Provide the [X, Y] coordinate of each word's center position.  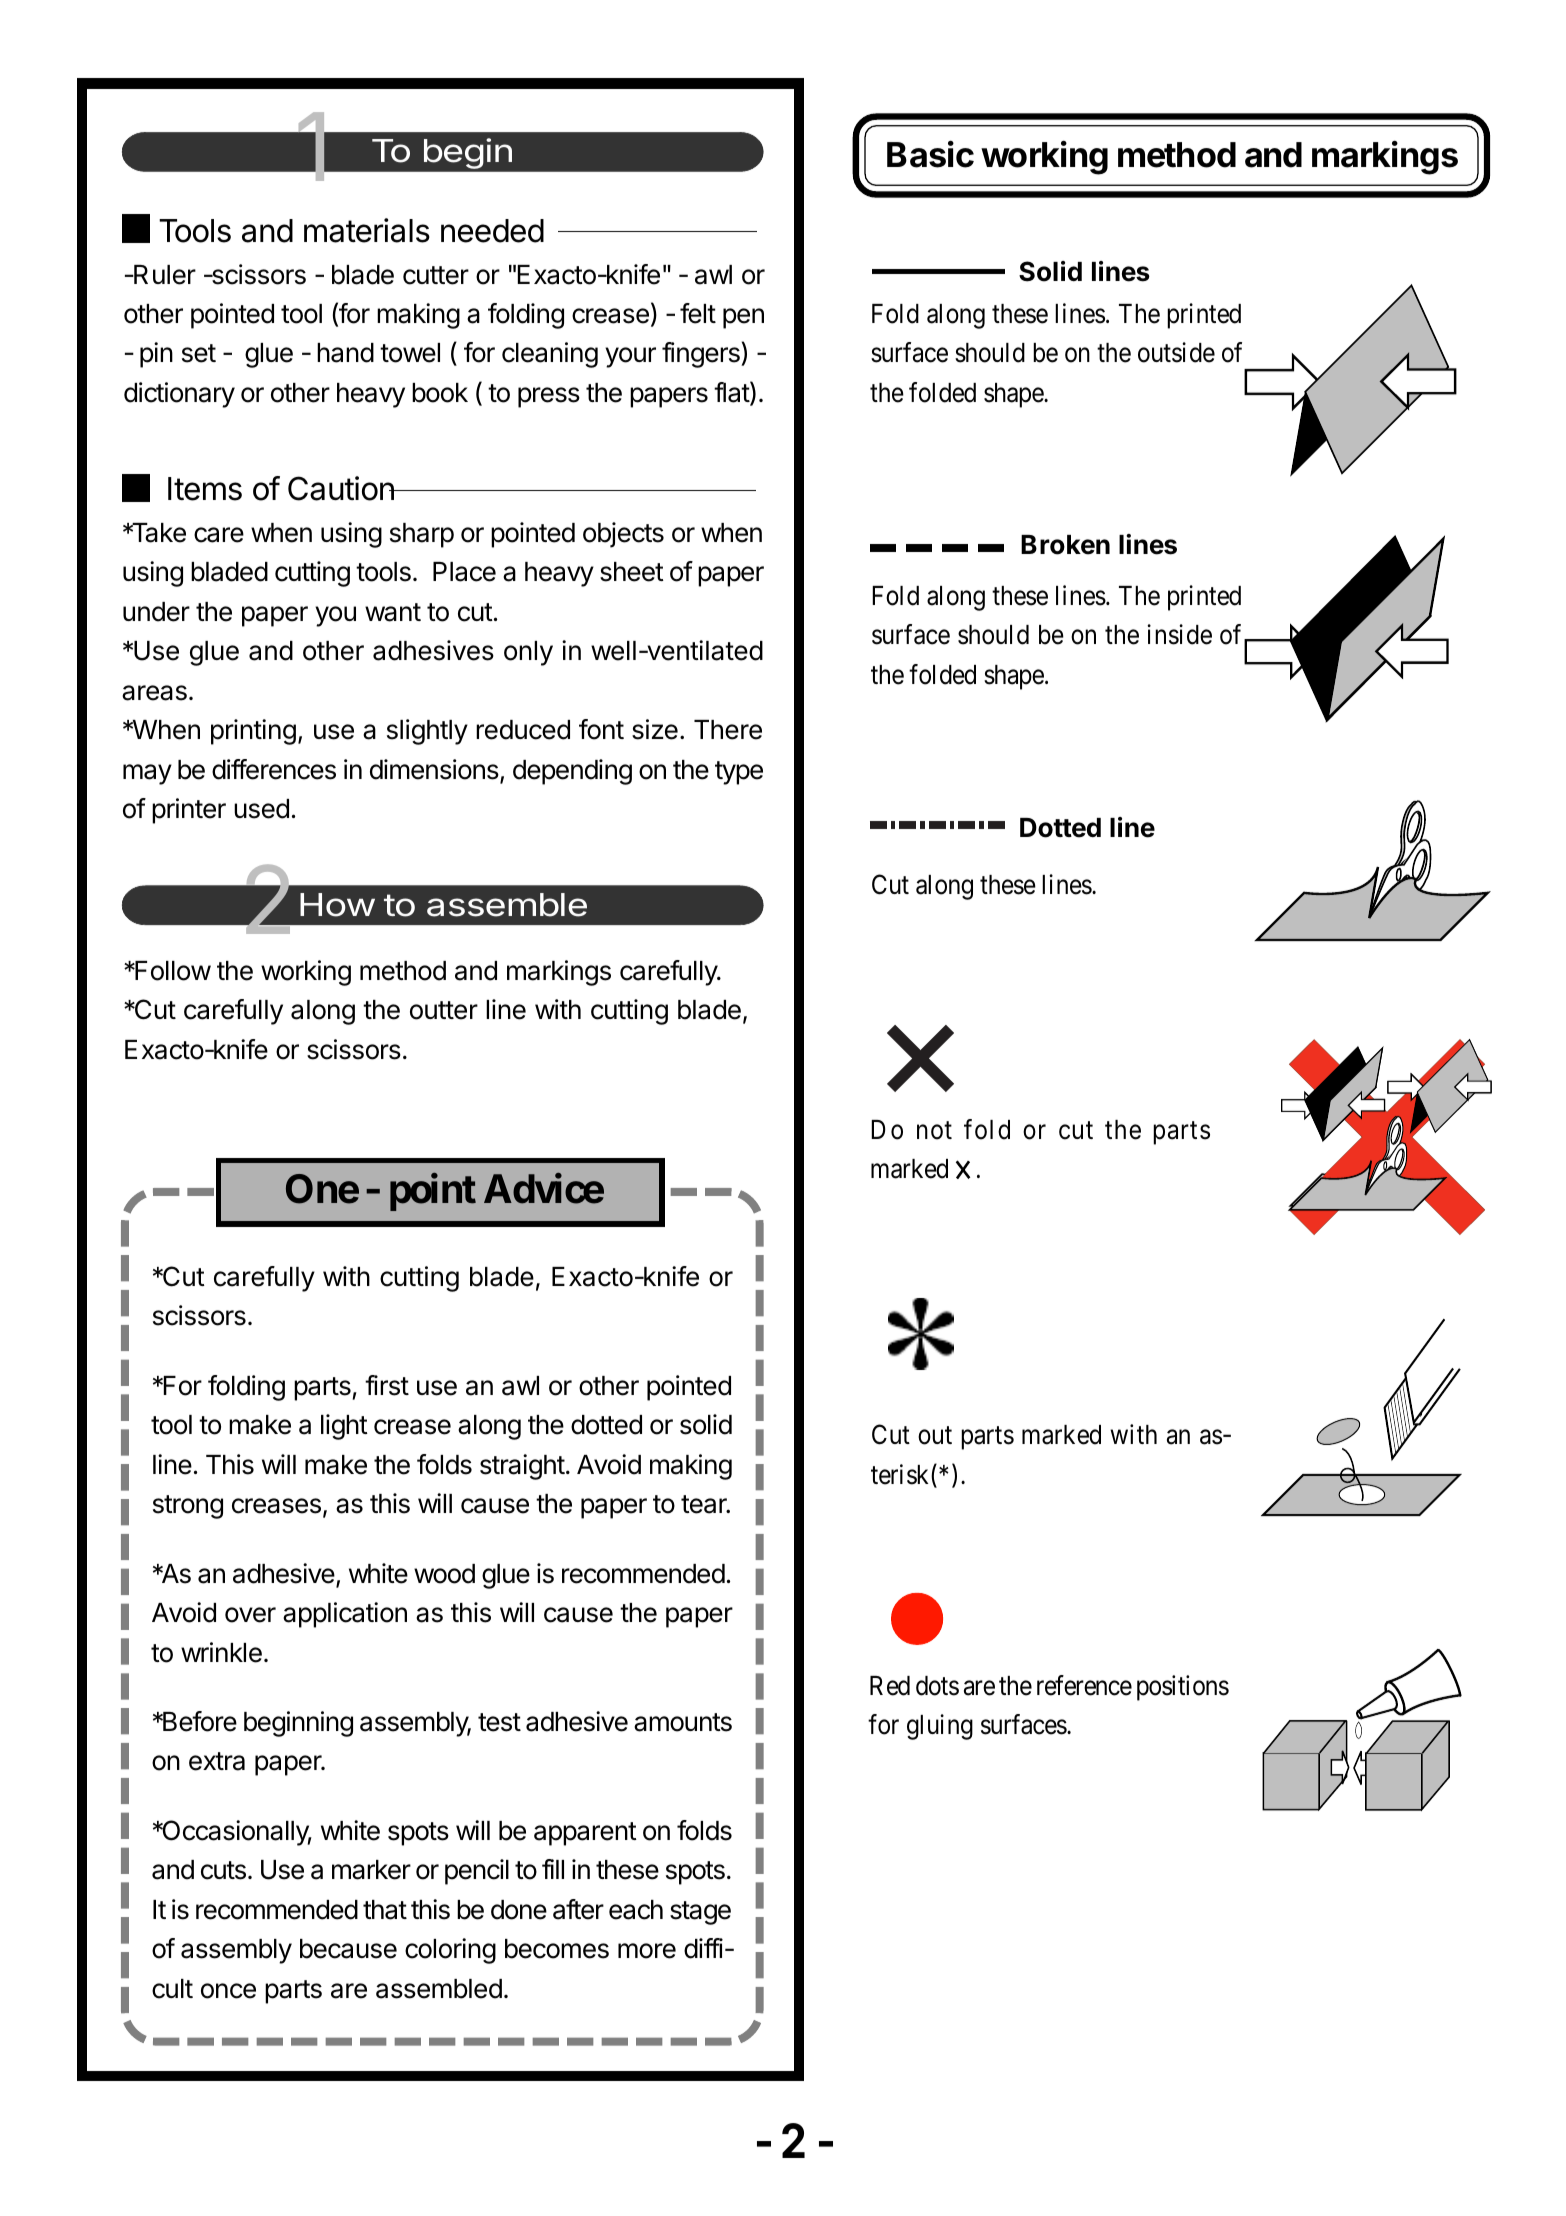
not [934, 1131]
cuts [223, 1870]
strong [188, 1507]
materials [367, 230]
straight [522, 1467]
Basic [930, 154]
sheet [632, 572]
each [636, 1910]
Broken [1065, 545]
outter [444, 1010]
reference [1084, 1685]
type [739, 773]
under [156, 612]
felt [698, 313]
